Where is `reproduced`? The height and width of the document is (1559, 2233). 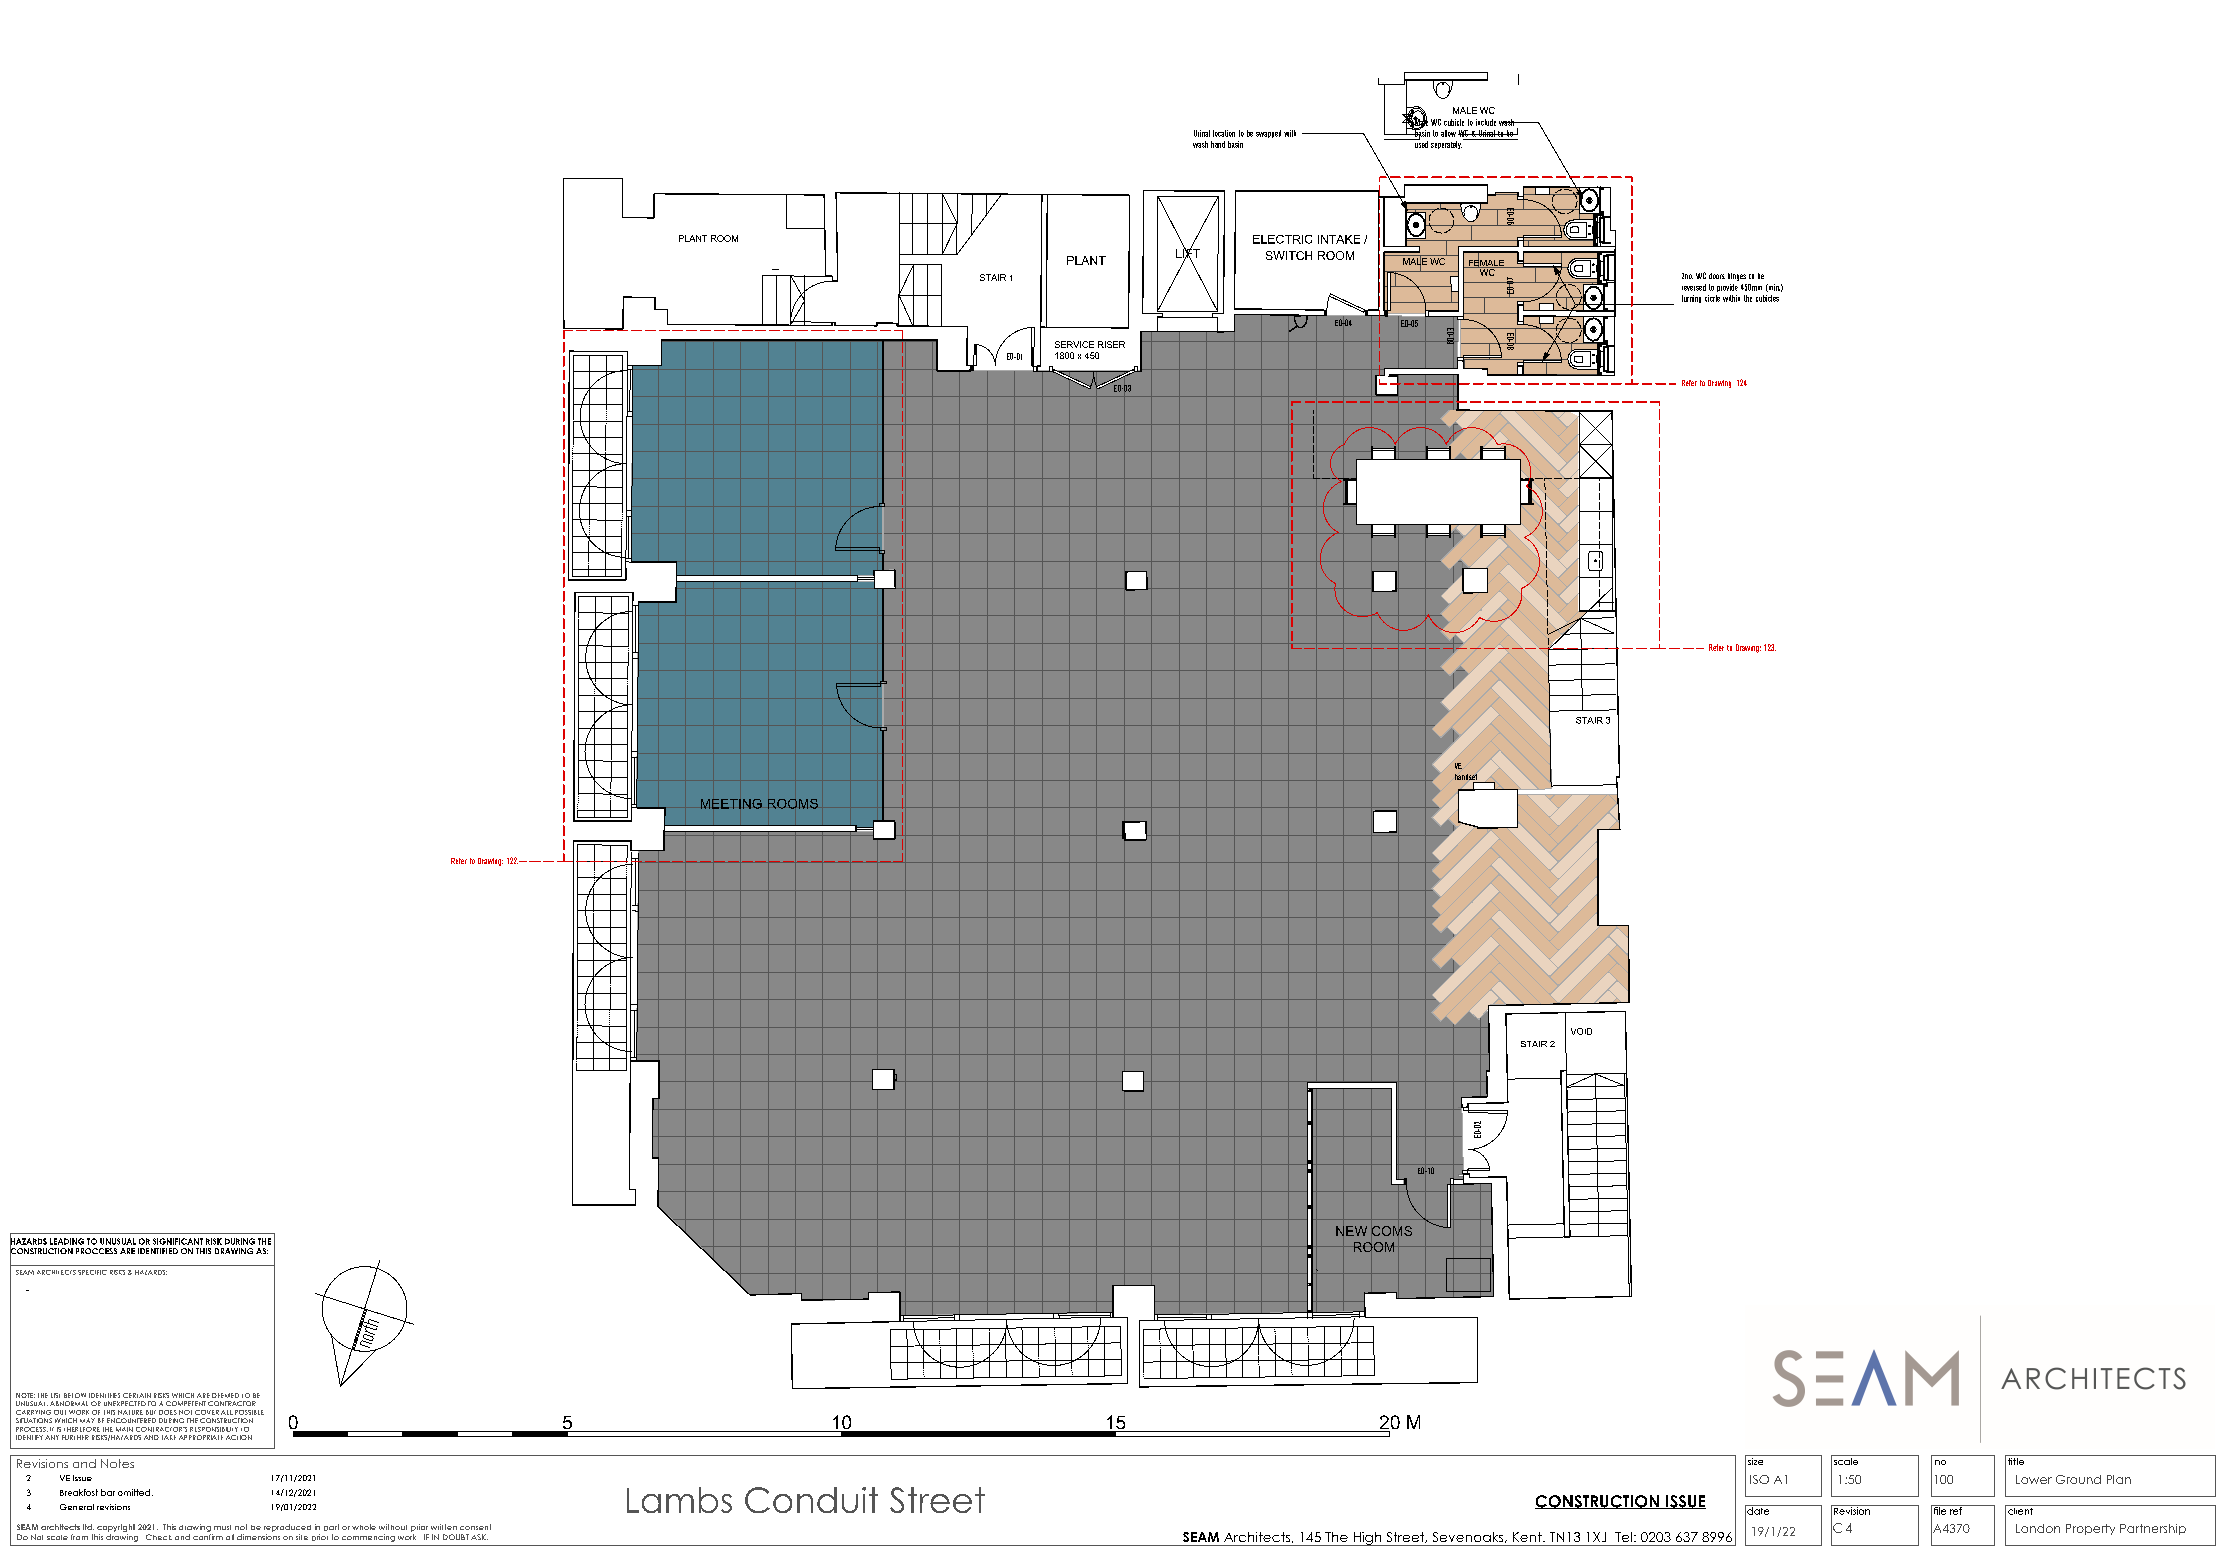
reproduced is located at coordinates (287, 1528).
